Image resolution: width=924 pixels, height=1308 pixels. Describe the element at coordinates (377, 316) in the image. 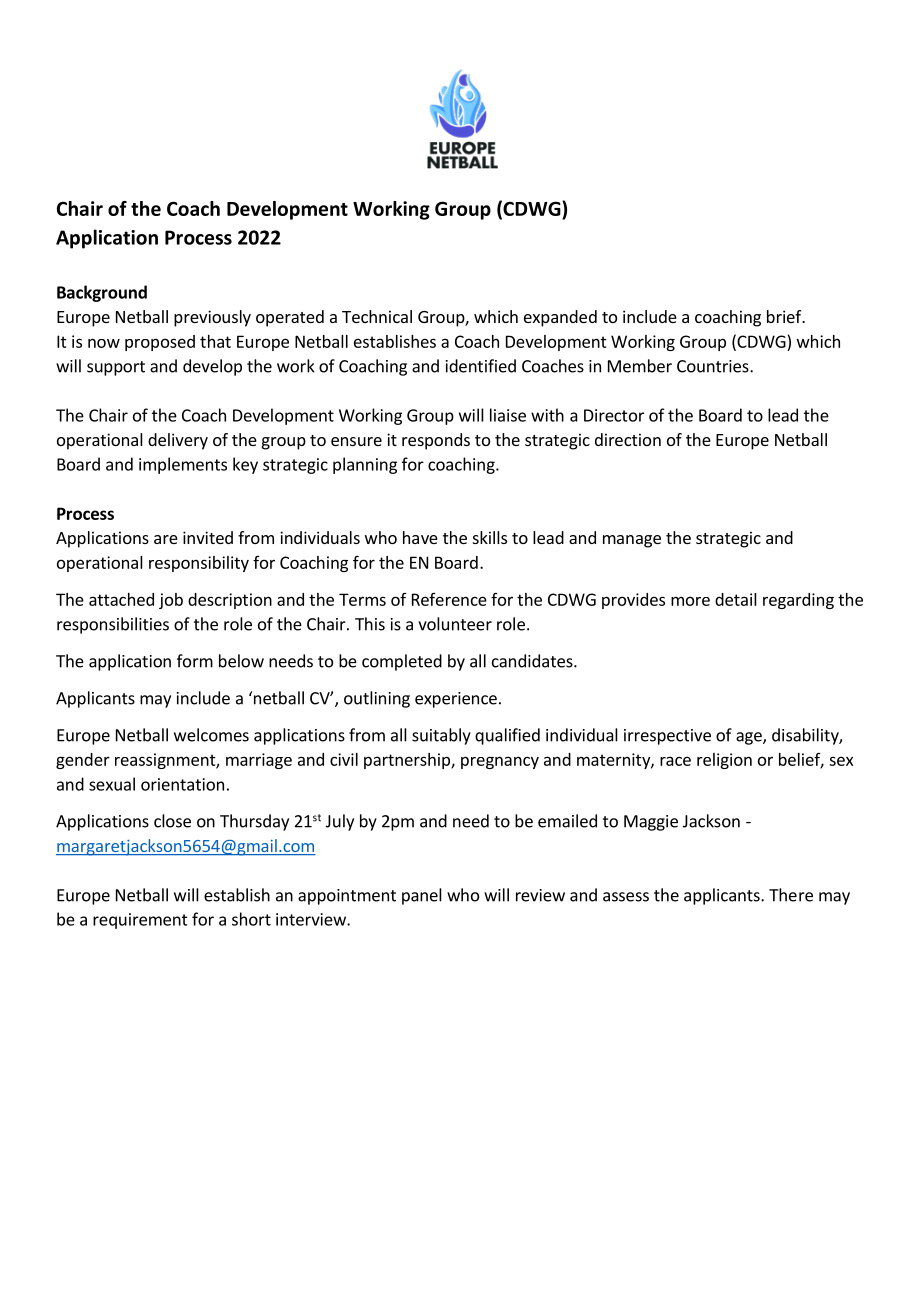

I see `Technical` at that location.
